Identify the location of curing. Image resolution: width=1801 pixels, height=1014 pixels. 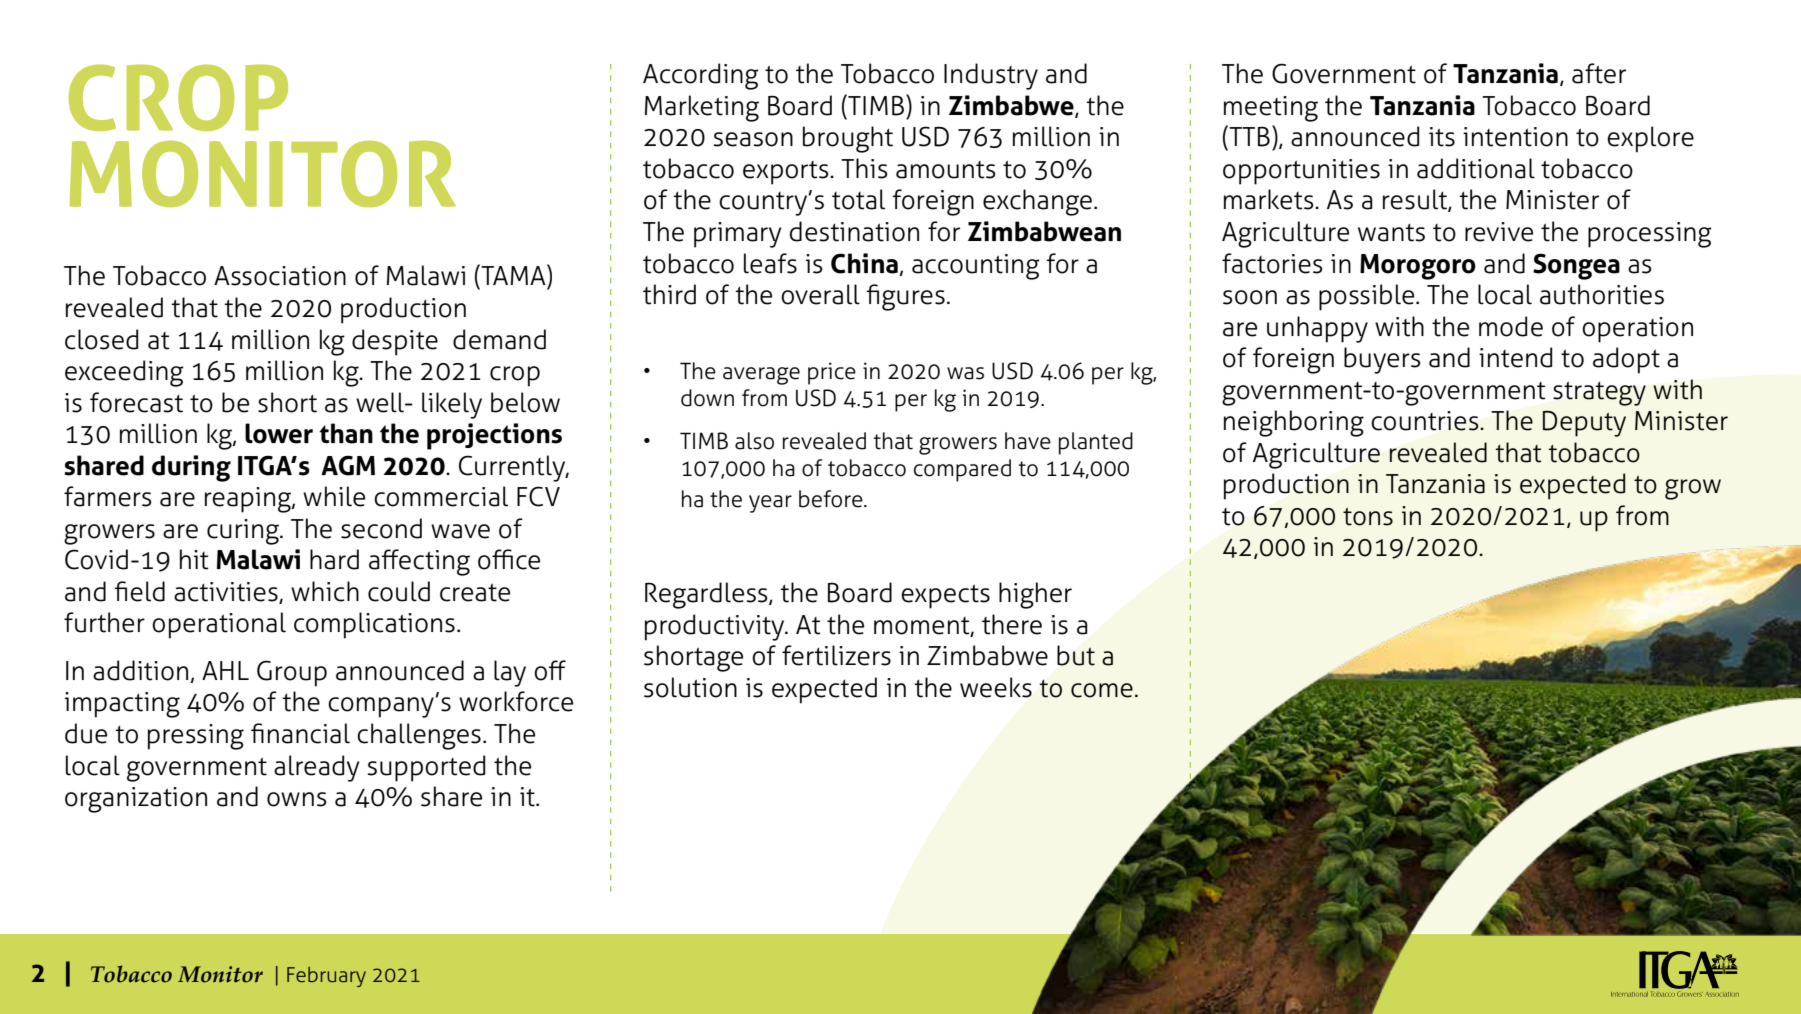
(244, 532).
